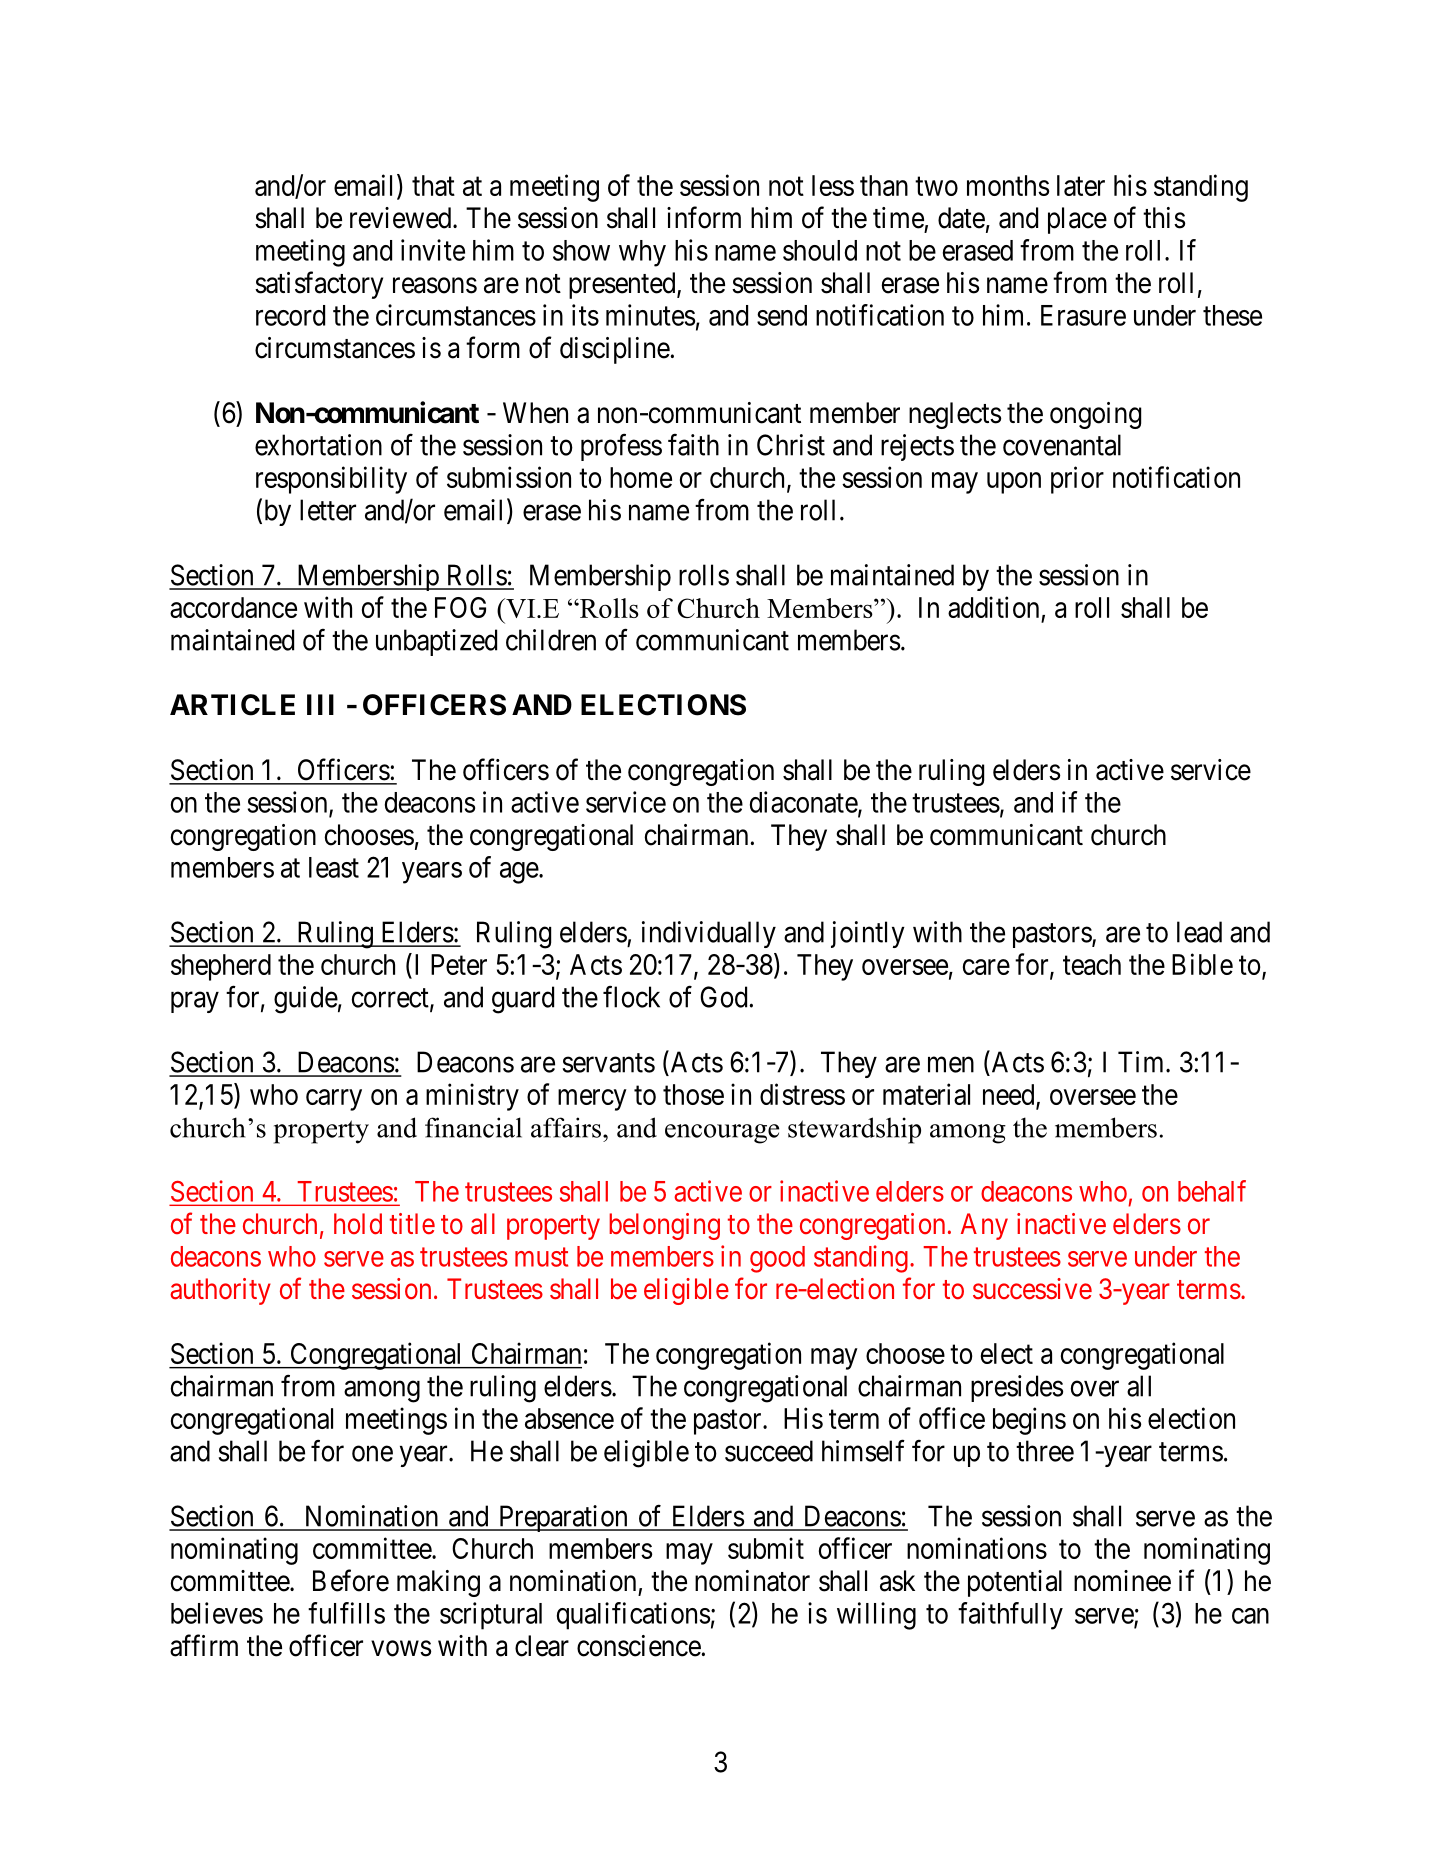  Describe the element at coordinates (320, 704) in the page. I see `III` at that location.
